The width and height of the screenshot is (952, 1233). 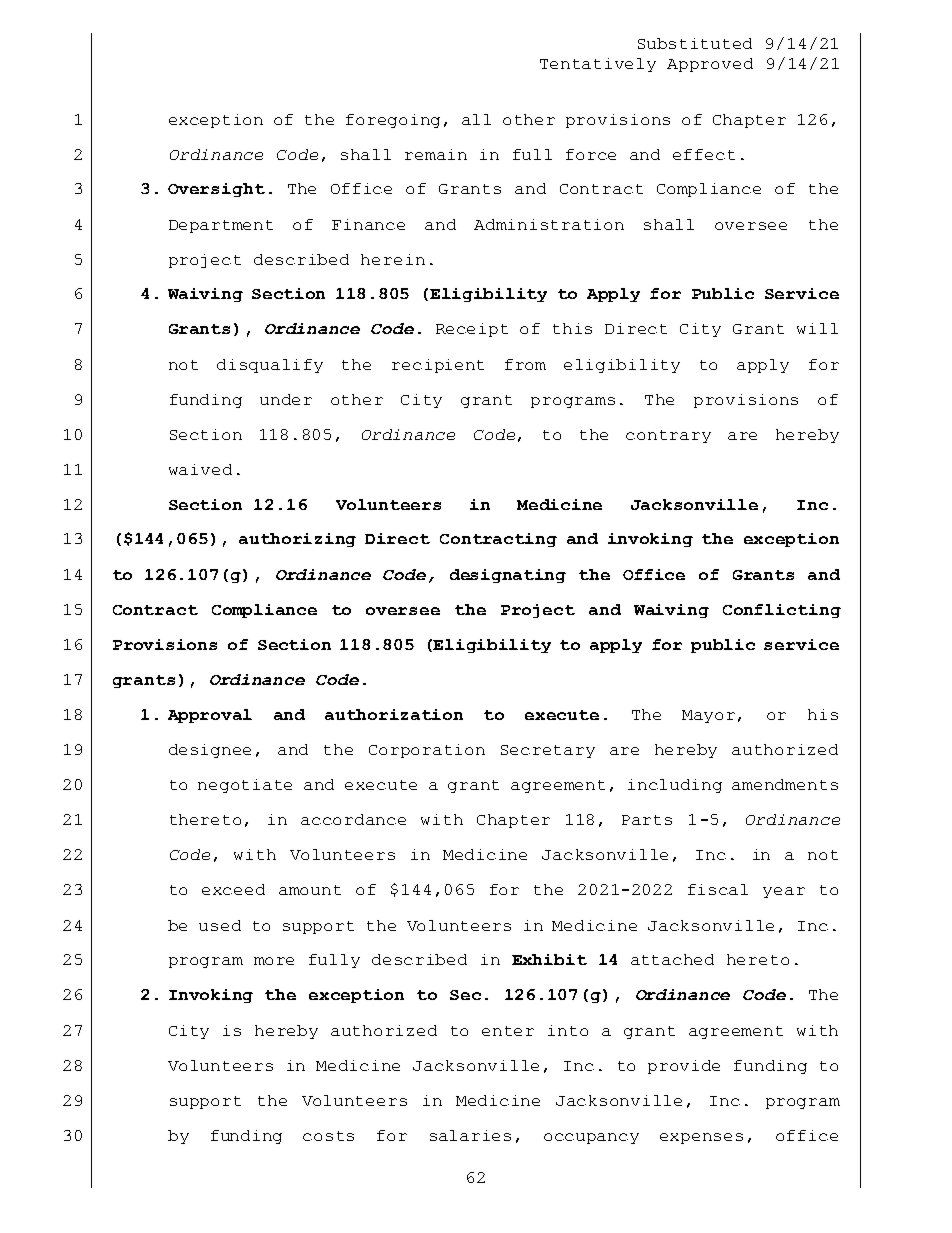 I want to click on Tentatively, so click(x=598, y=65).
